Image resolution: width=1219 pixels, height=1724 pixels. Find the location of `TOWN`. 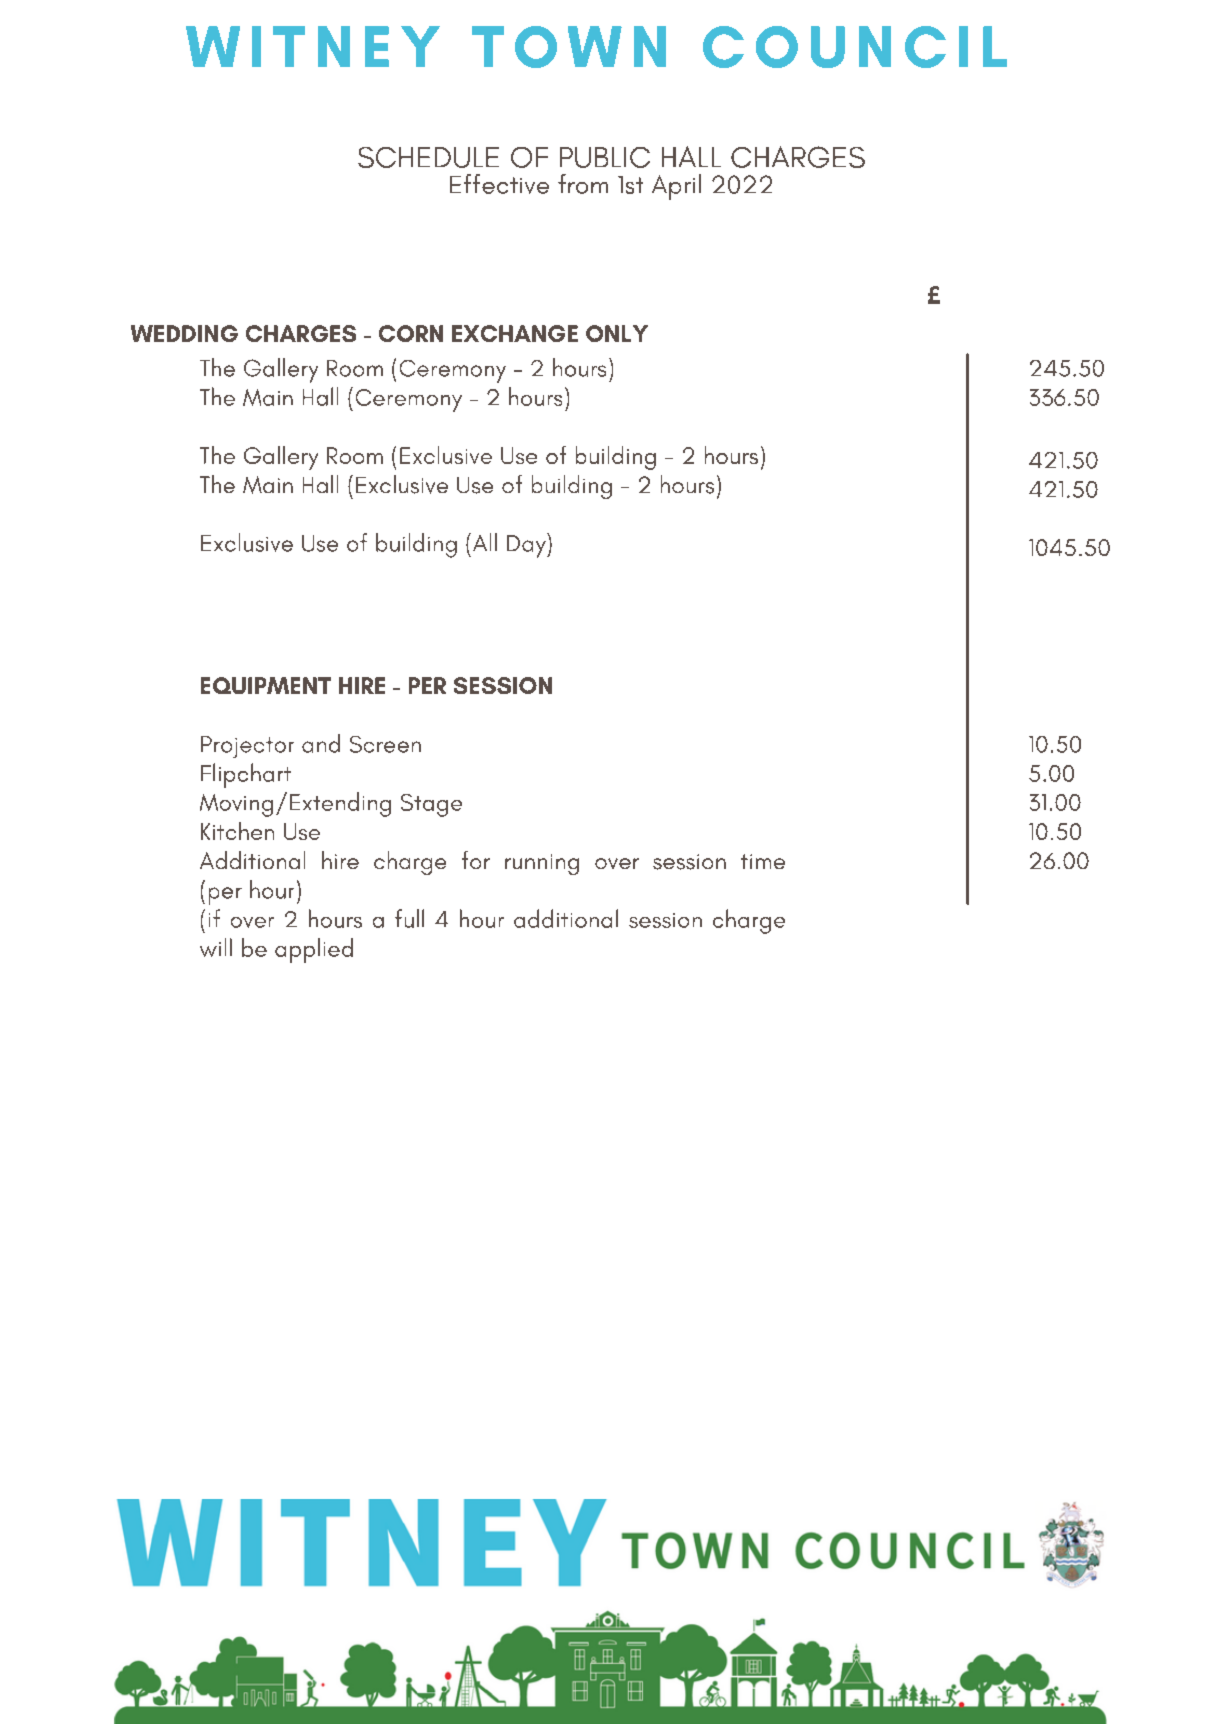

TOWN is located at coordinates (569, 47).
